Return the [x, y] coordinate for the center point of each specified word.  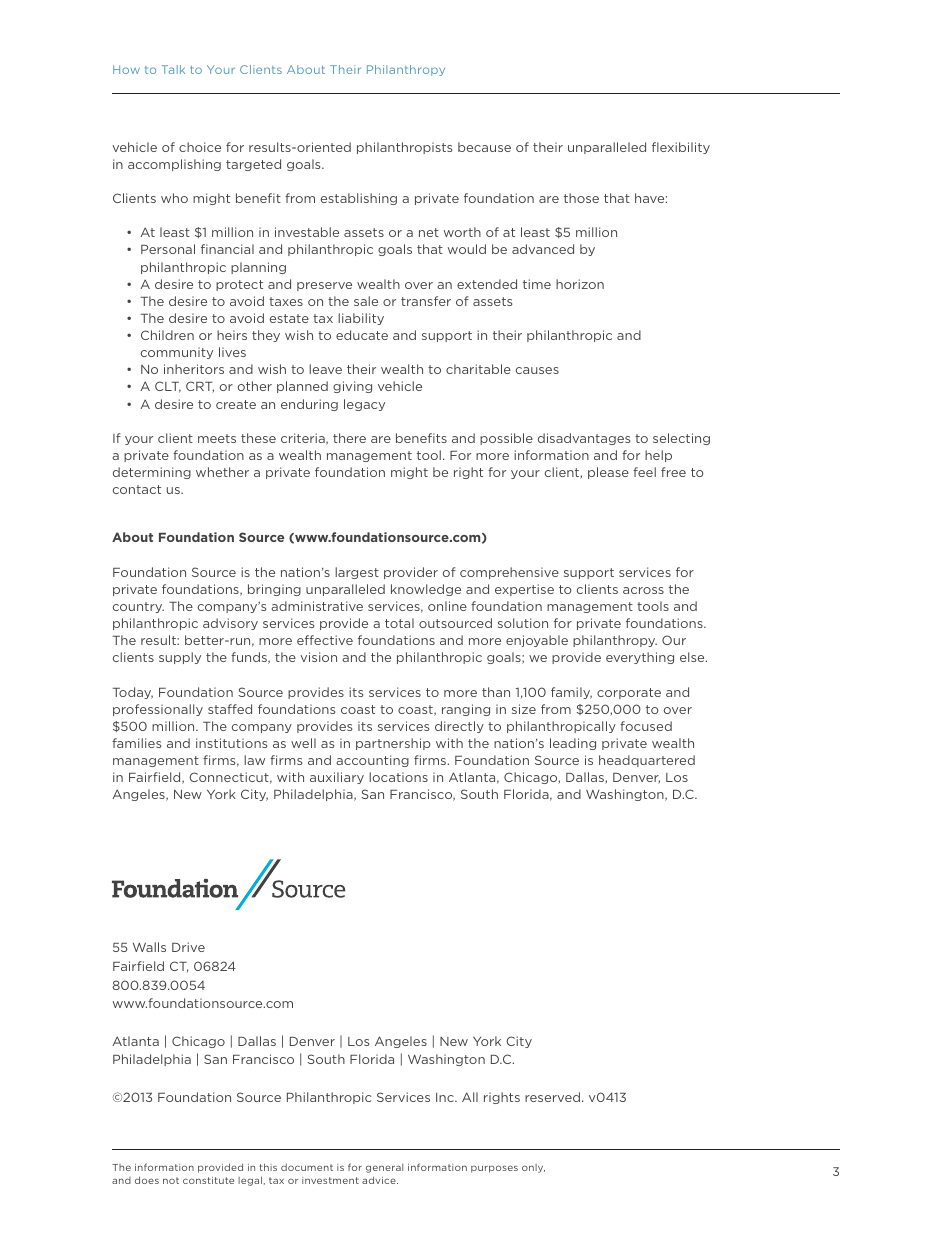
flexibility [681, 148]
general [384, 1168]
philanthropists [404, 148]
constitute [208, 1180]
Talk [173, 69]
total [399, 623]
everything [640, 658]
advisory [230, 624]
